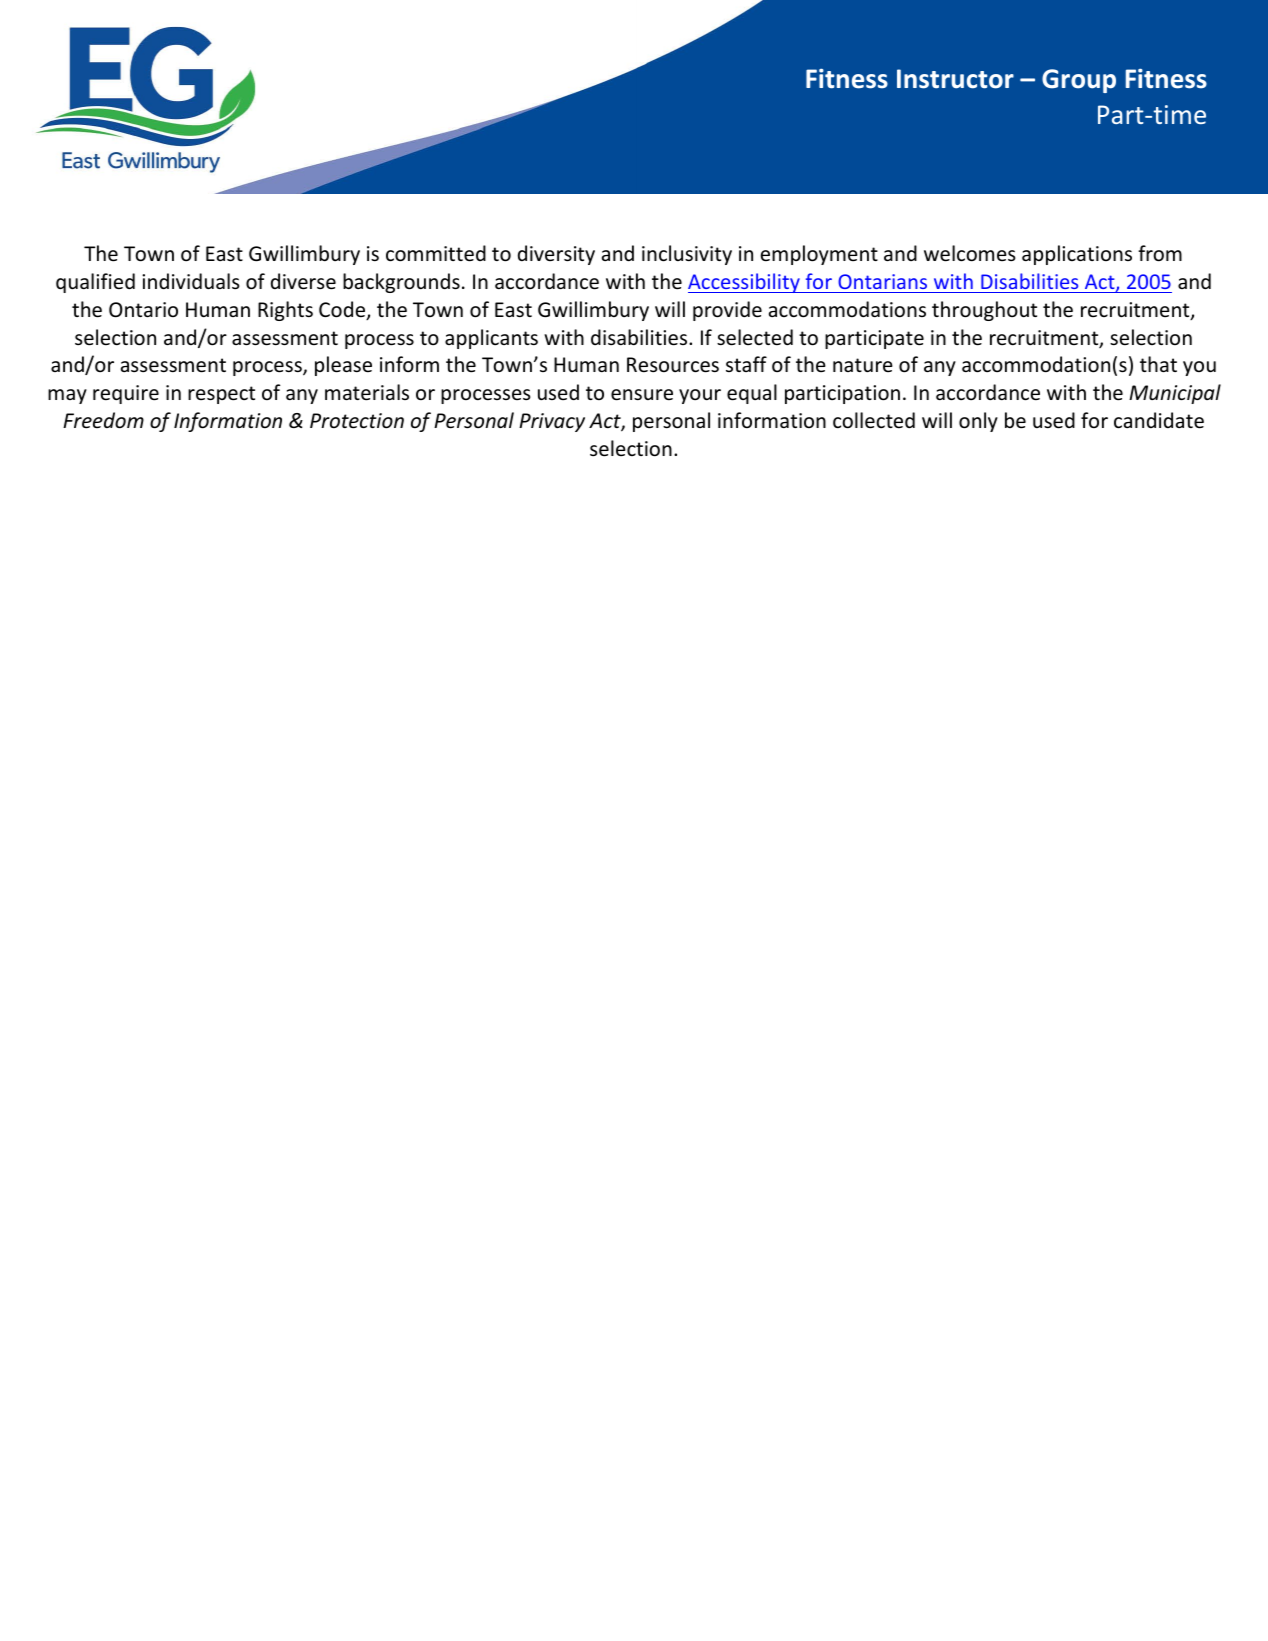 The height and width of the document is (1641, 1268). I want to click on from, so click(1160, 253).
